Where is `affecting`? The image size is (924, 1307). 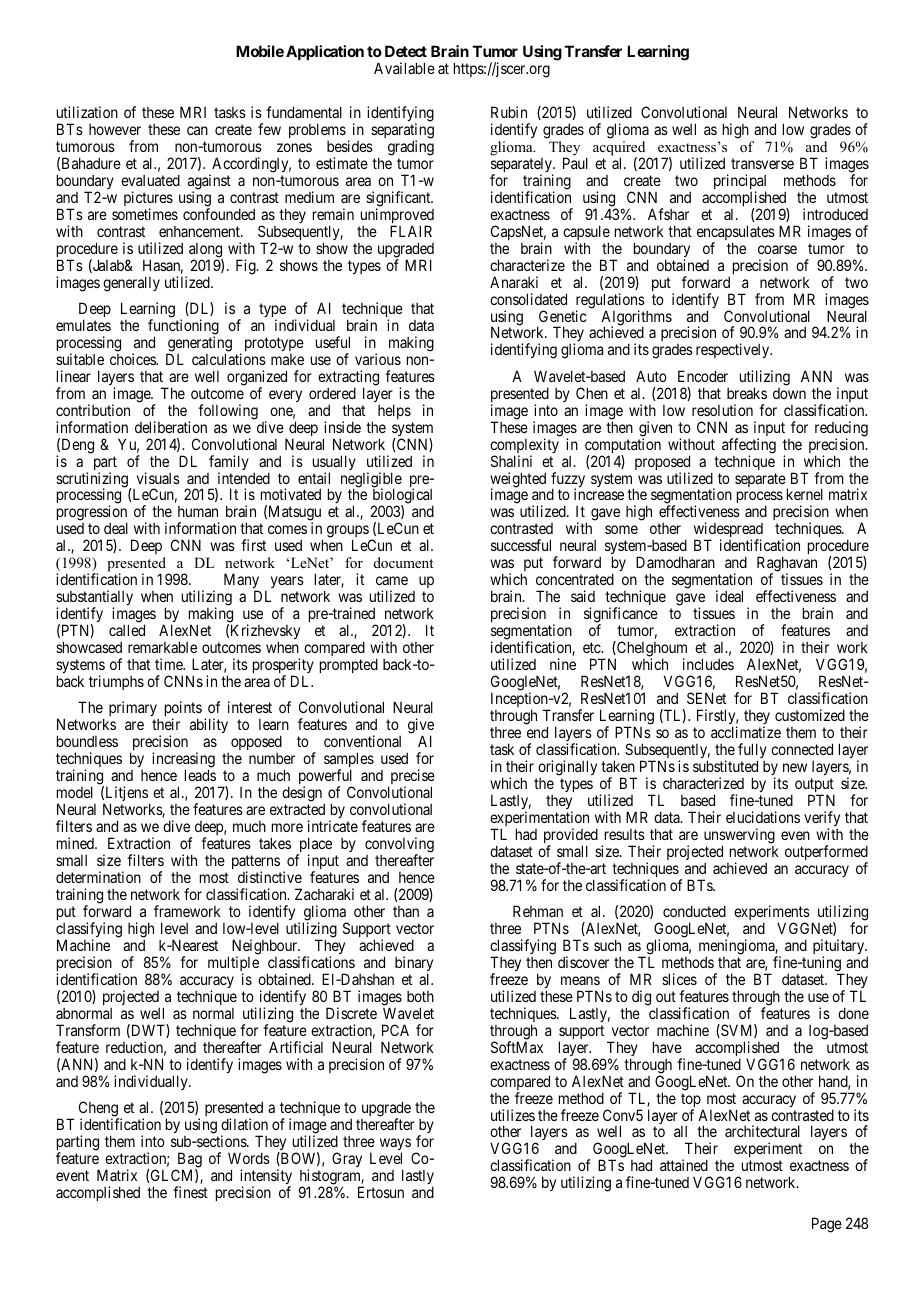 affecting is located at coordinates (749, 447).
